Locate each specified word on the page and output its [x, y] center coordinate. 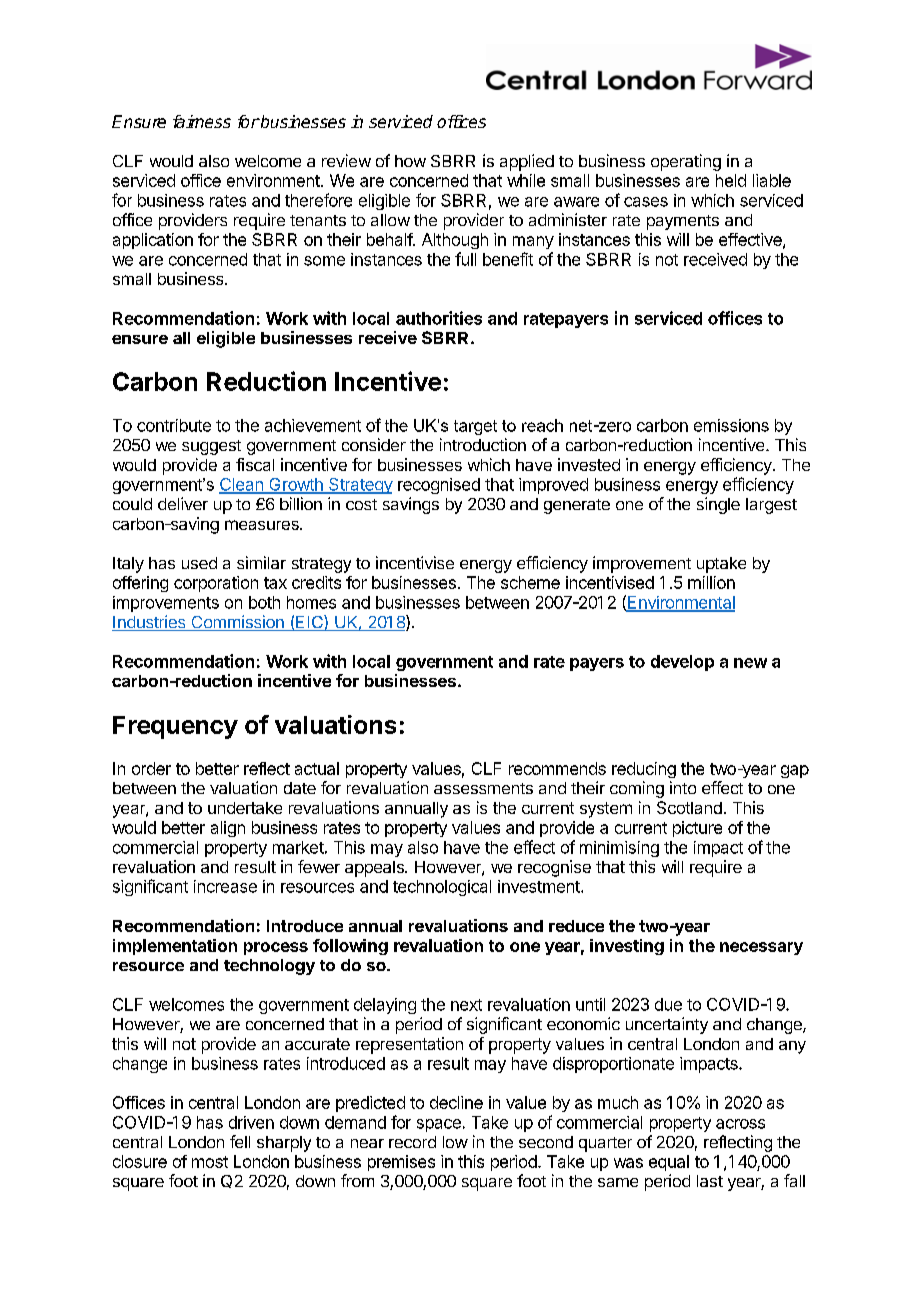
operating [686, 162]
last [710, 1181]
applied [527, 162]
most [210, 1162]
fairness [202, 121]
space [439, 1125]
